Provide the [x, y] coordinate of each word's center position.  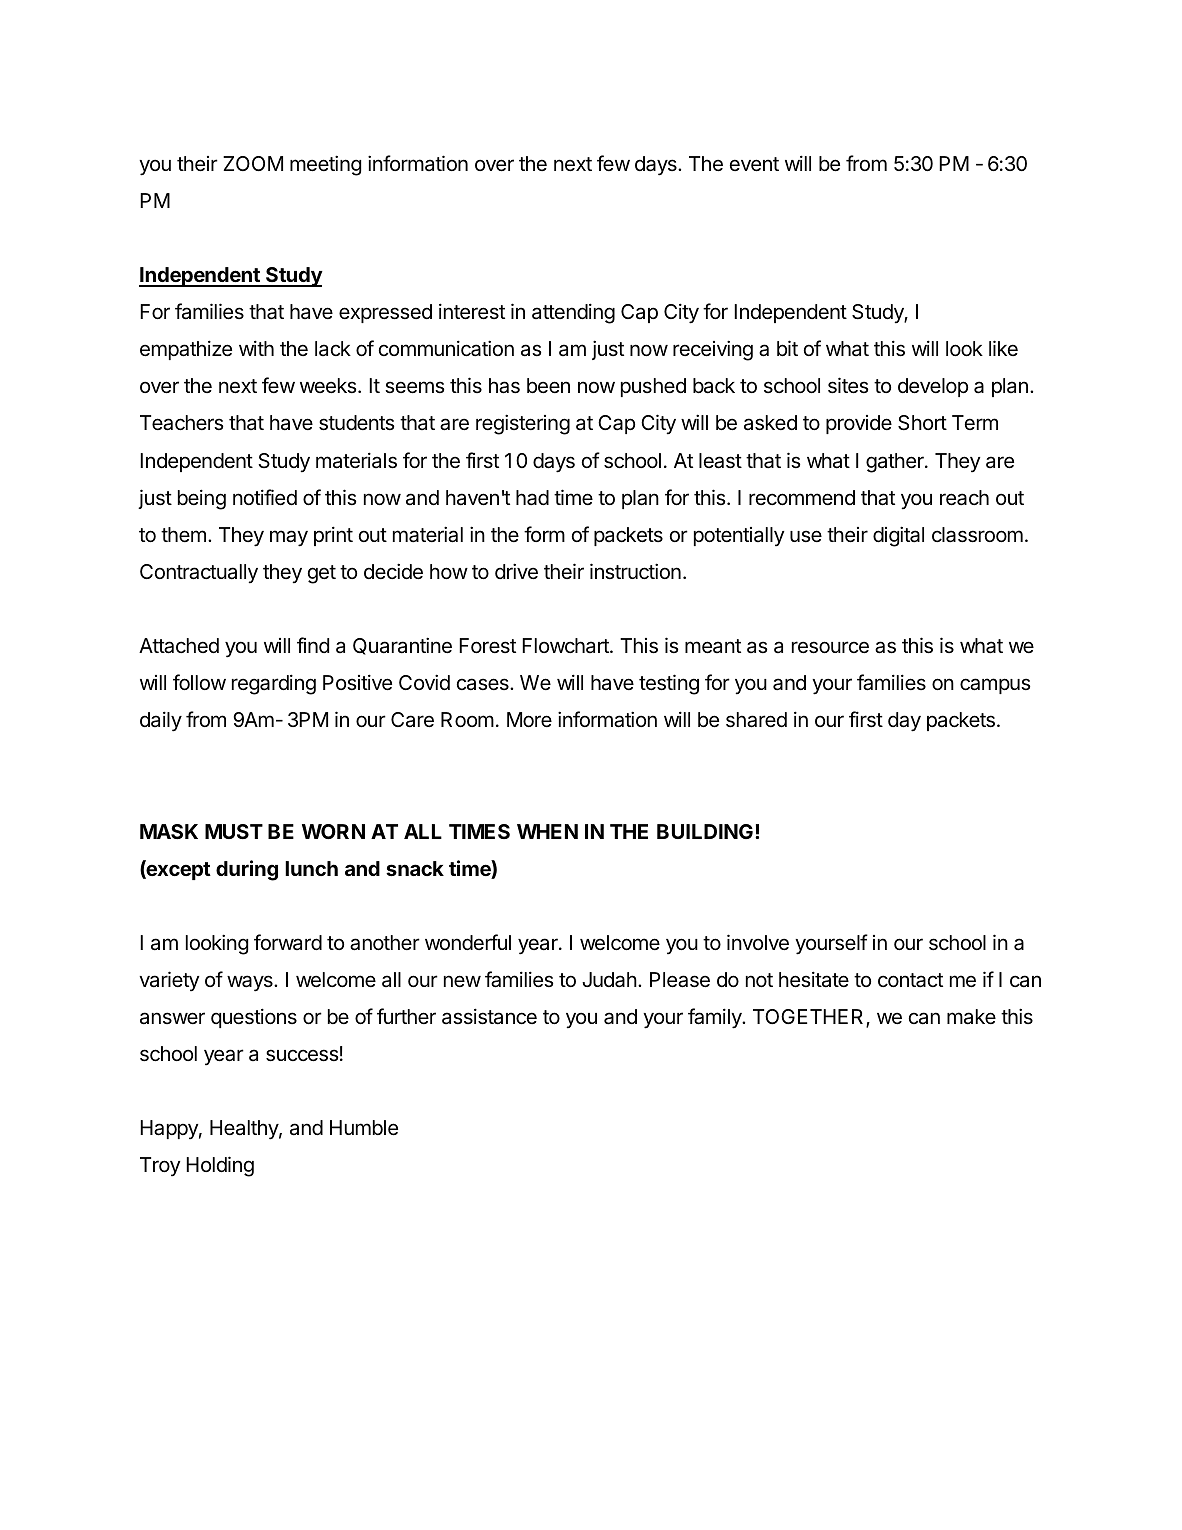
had [532, 498]
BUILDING [705, 831]
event [754, 164]
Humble [364, 1128]
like [1003, 348]
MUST [234, 831]
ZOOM [253, 163]
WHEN [547, 831]
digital [898, 536]
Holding [220, 1166]
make [971, 1017]
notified [265, 497]
